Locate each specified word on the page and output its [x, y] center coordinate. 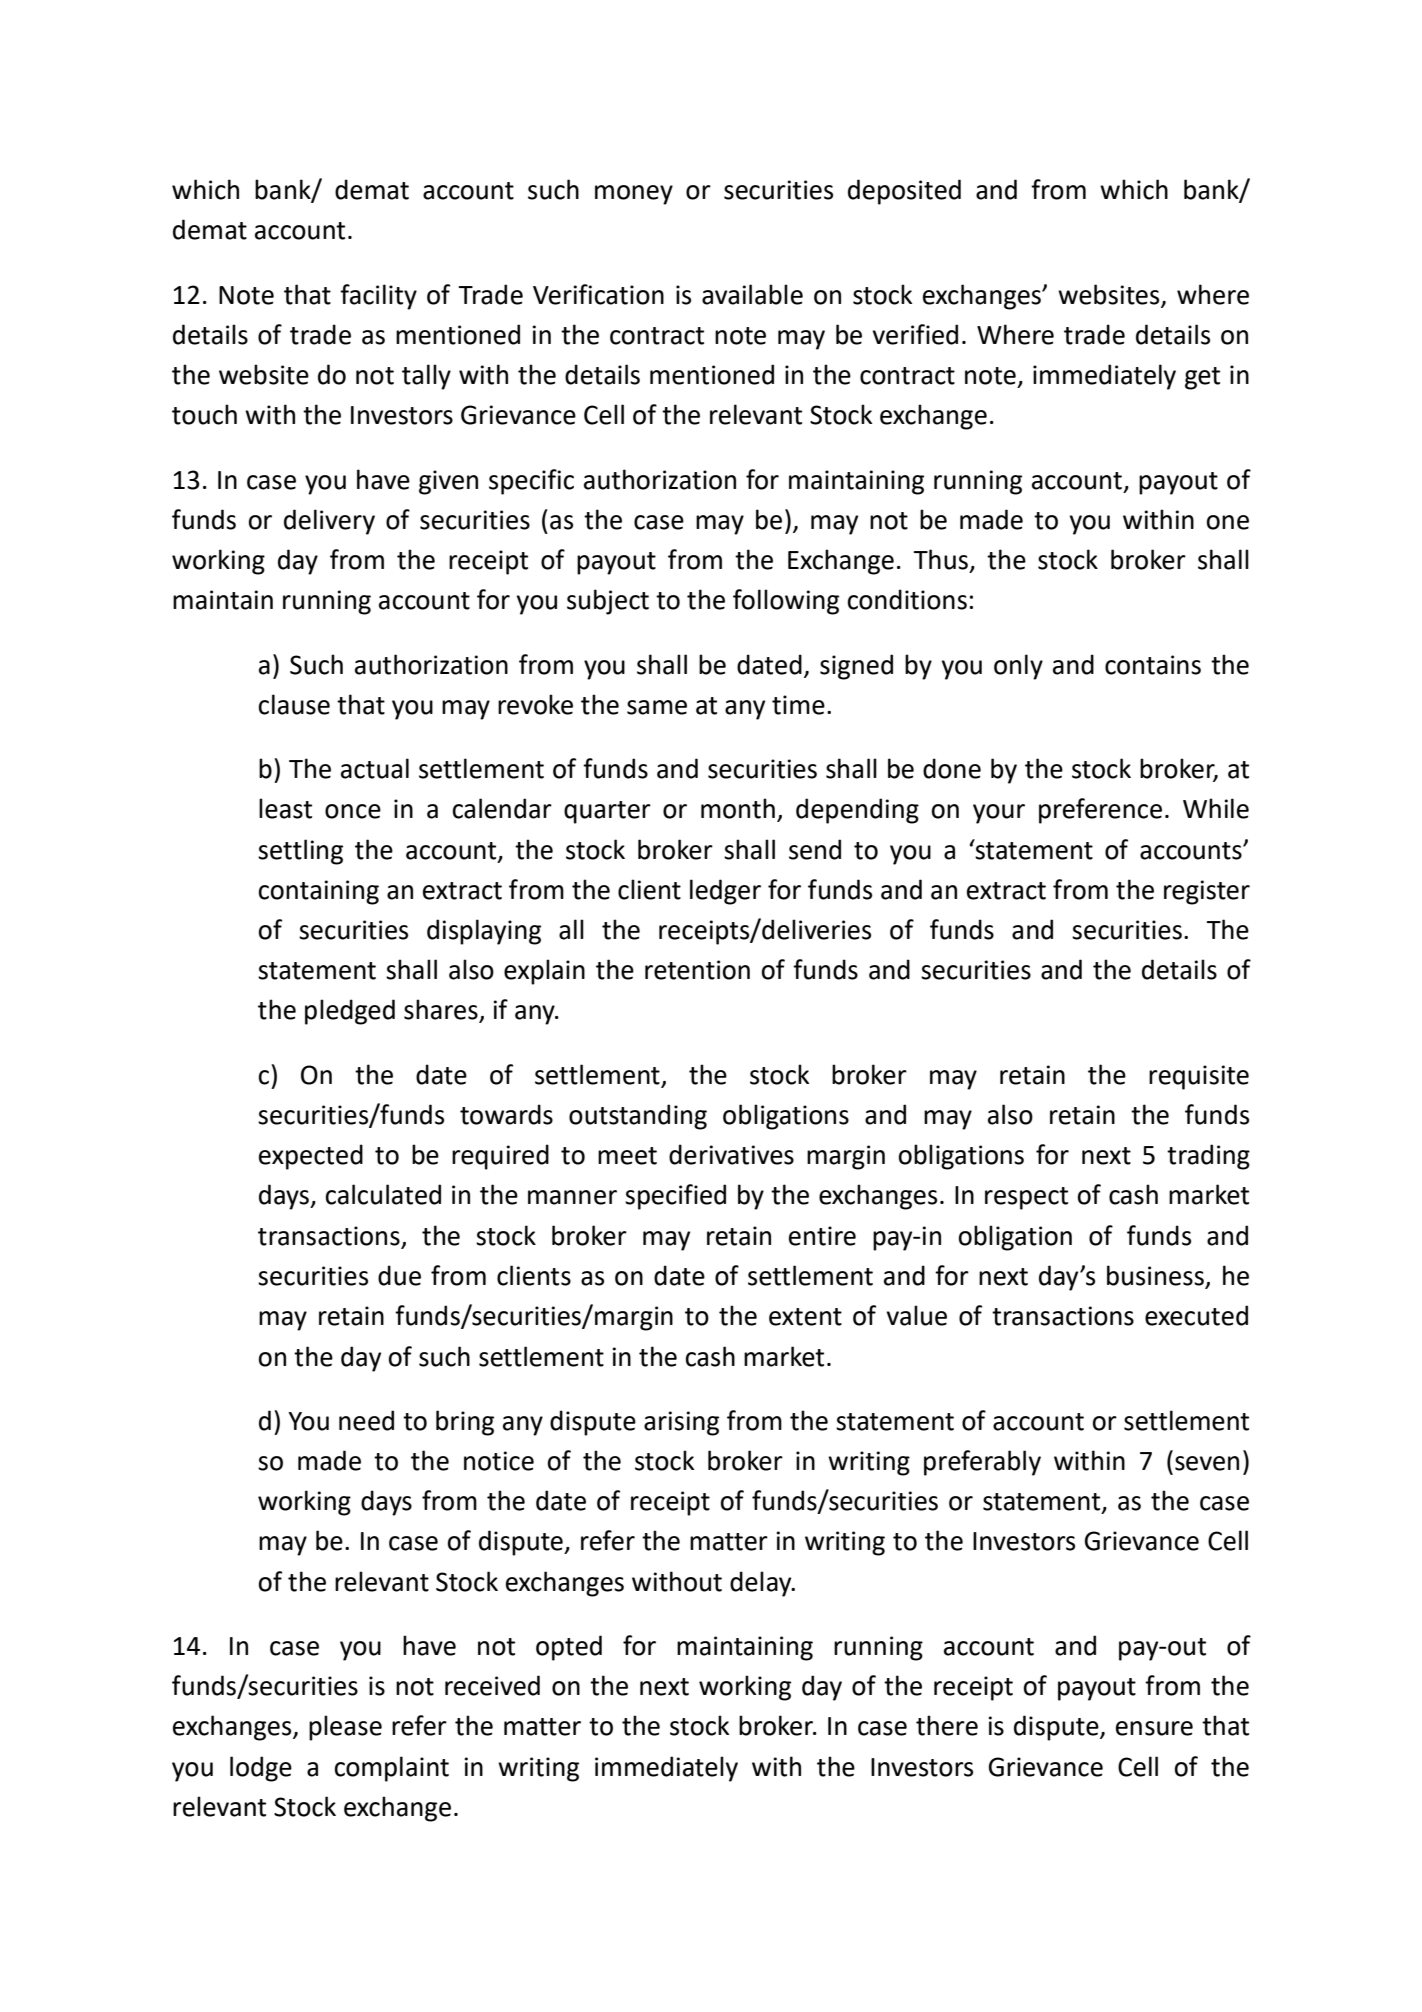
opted [569, 1648]
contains [1153, 665]
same [657, 707]
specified [675, 1197]
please [345, 1728]
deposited [904, 192]
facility [378, 297]
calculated [383, 1194]
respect [1026, 1198]
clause [294, 704]
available [752, 294]
